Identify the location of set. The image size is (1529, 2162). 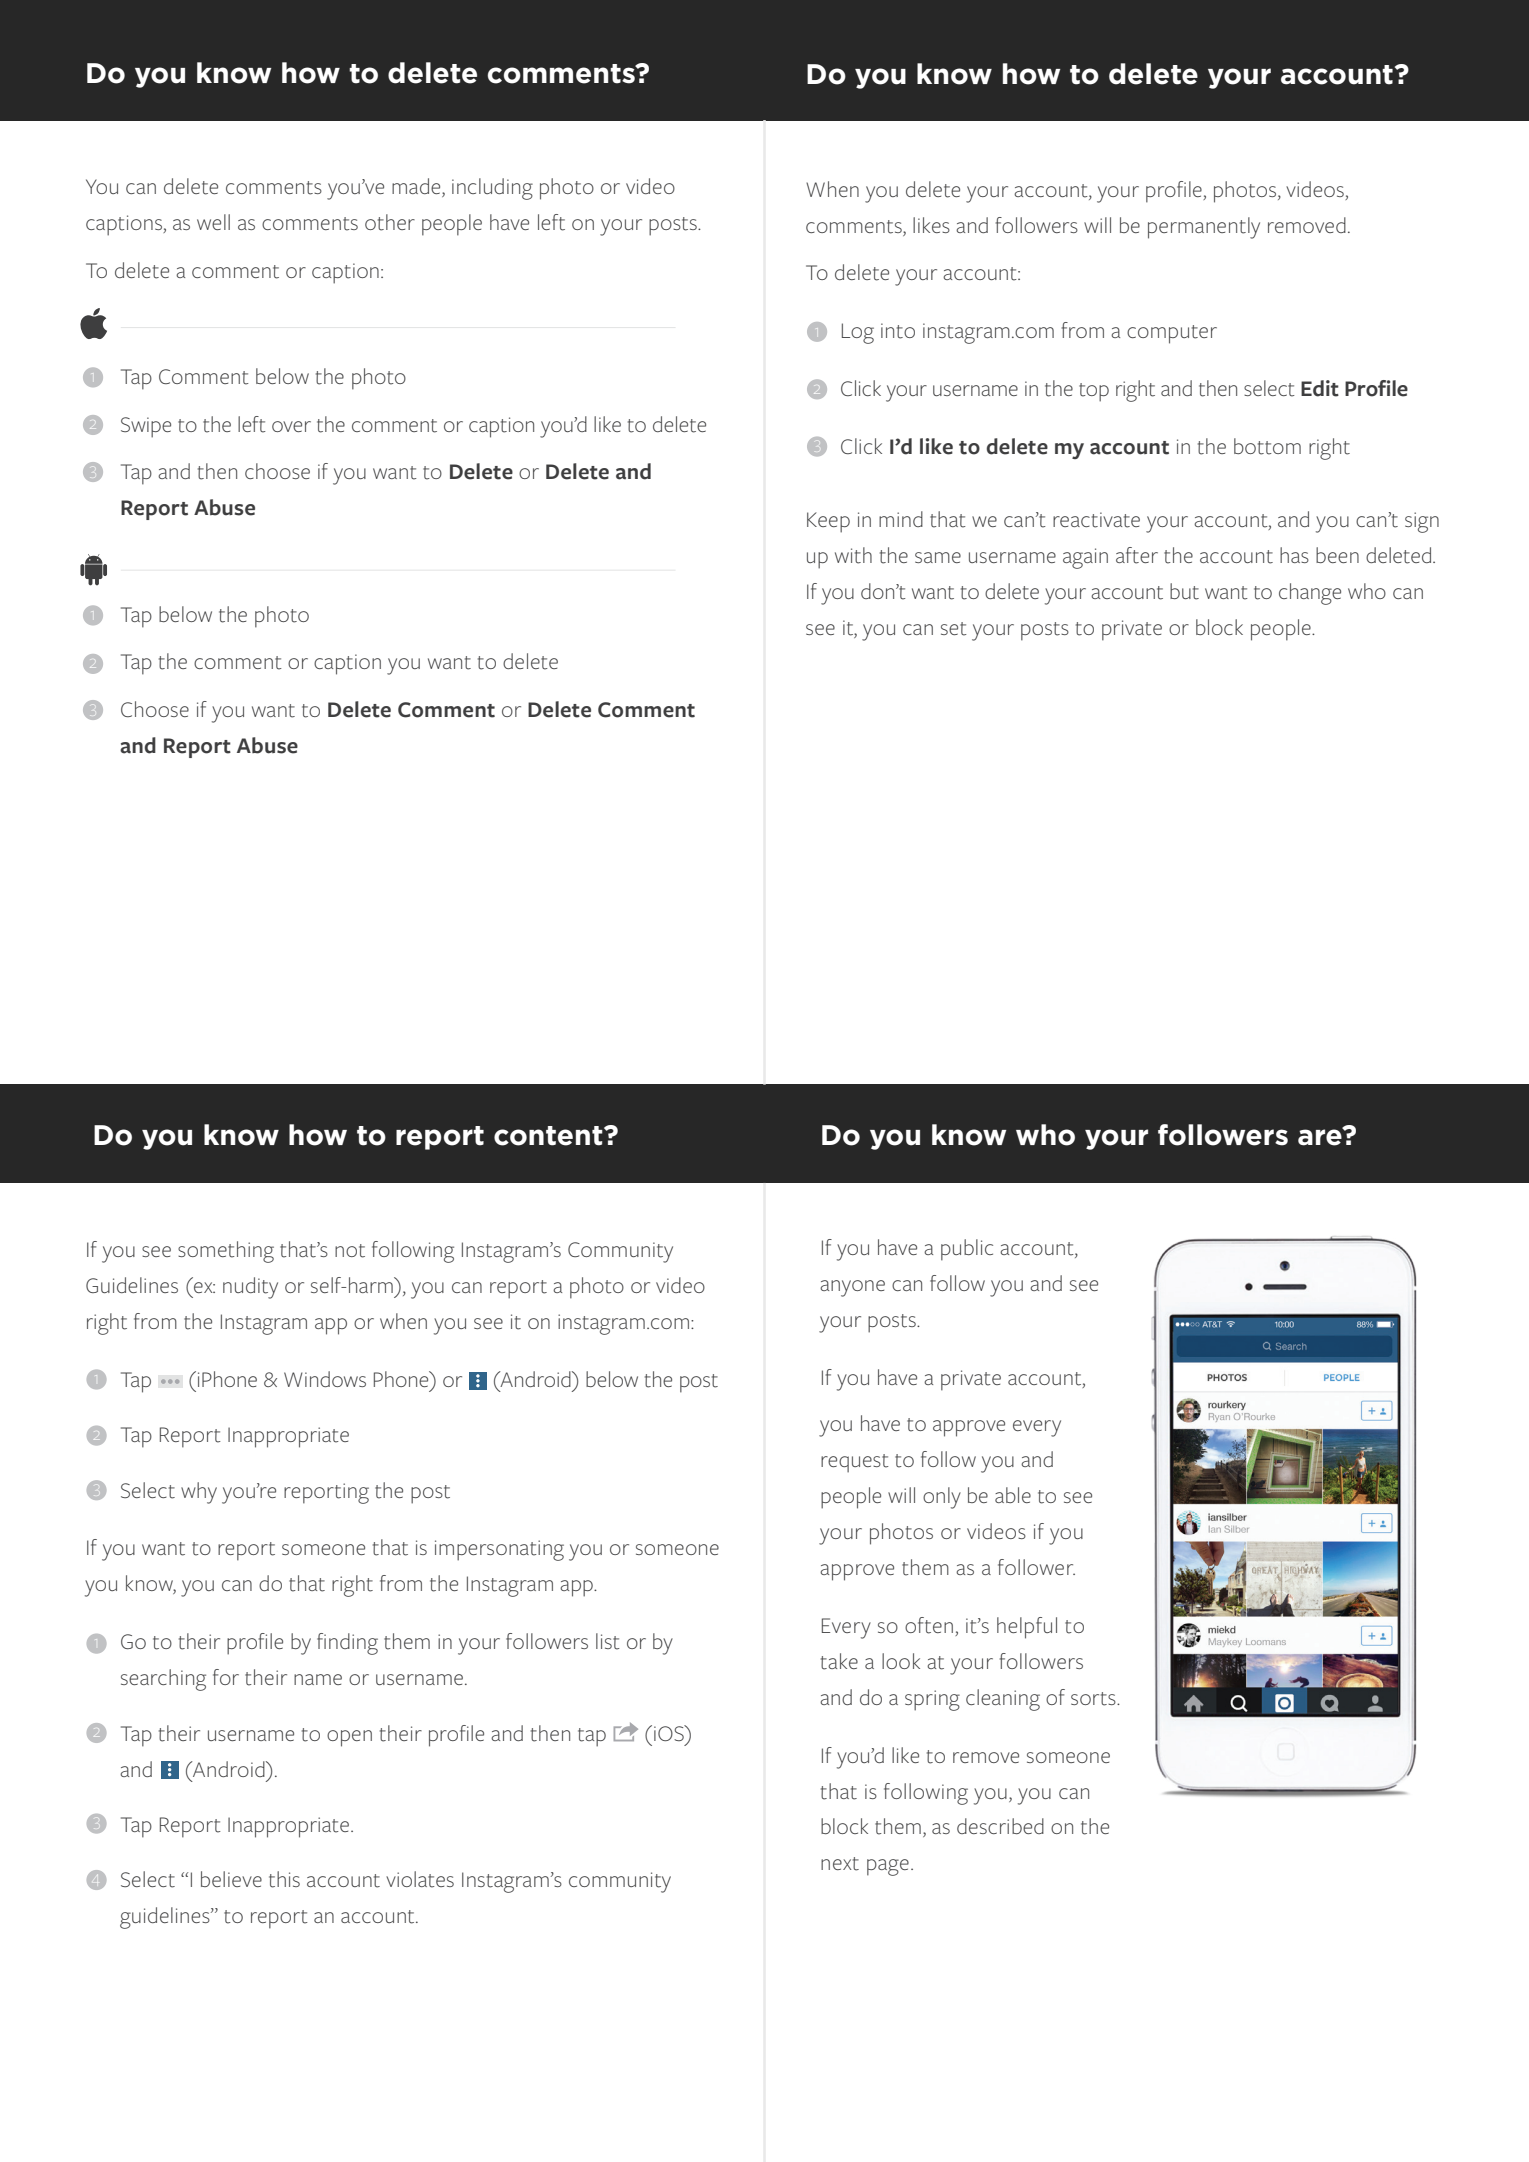
(954, 629).
